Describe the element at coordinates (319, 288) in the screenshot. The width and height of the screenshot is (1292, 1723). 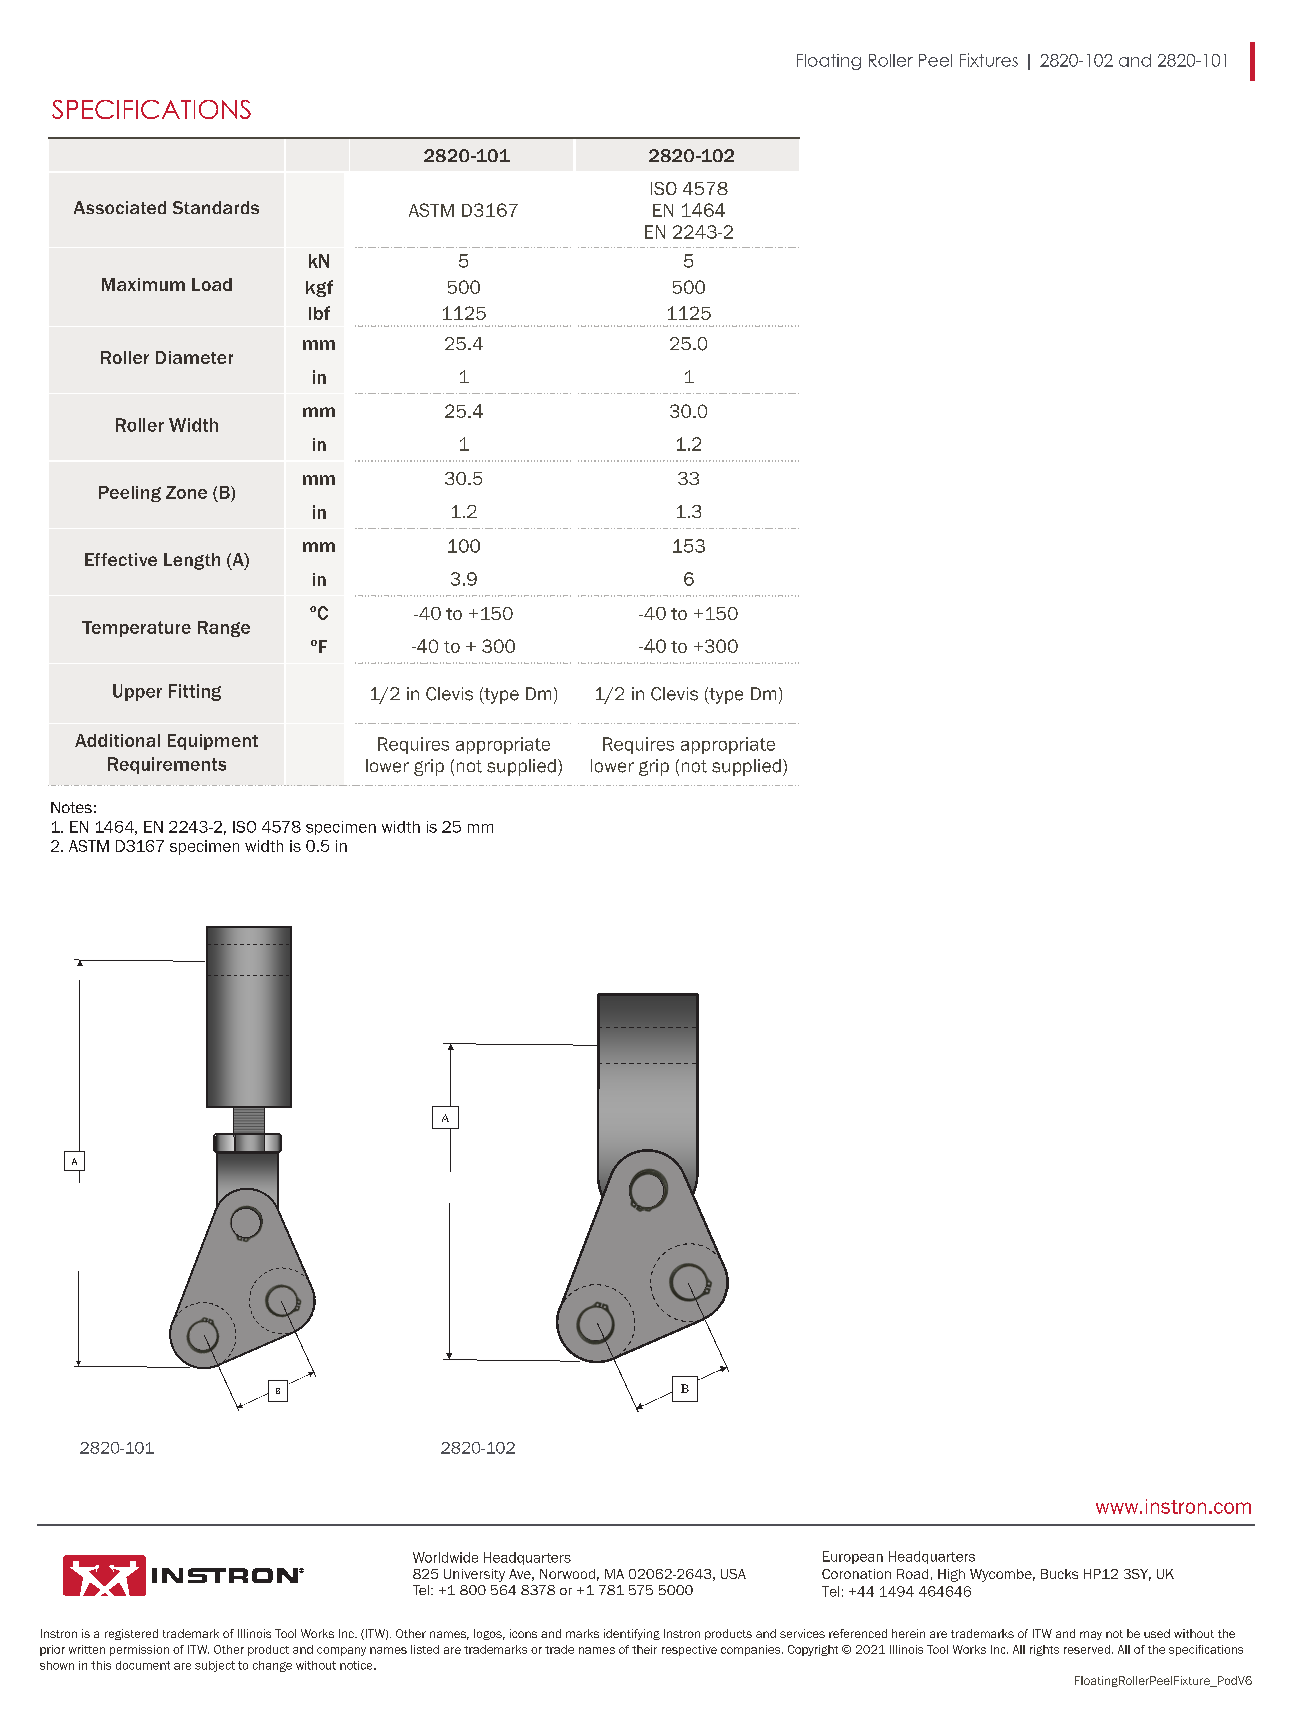
I see `kgf` at that location.
